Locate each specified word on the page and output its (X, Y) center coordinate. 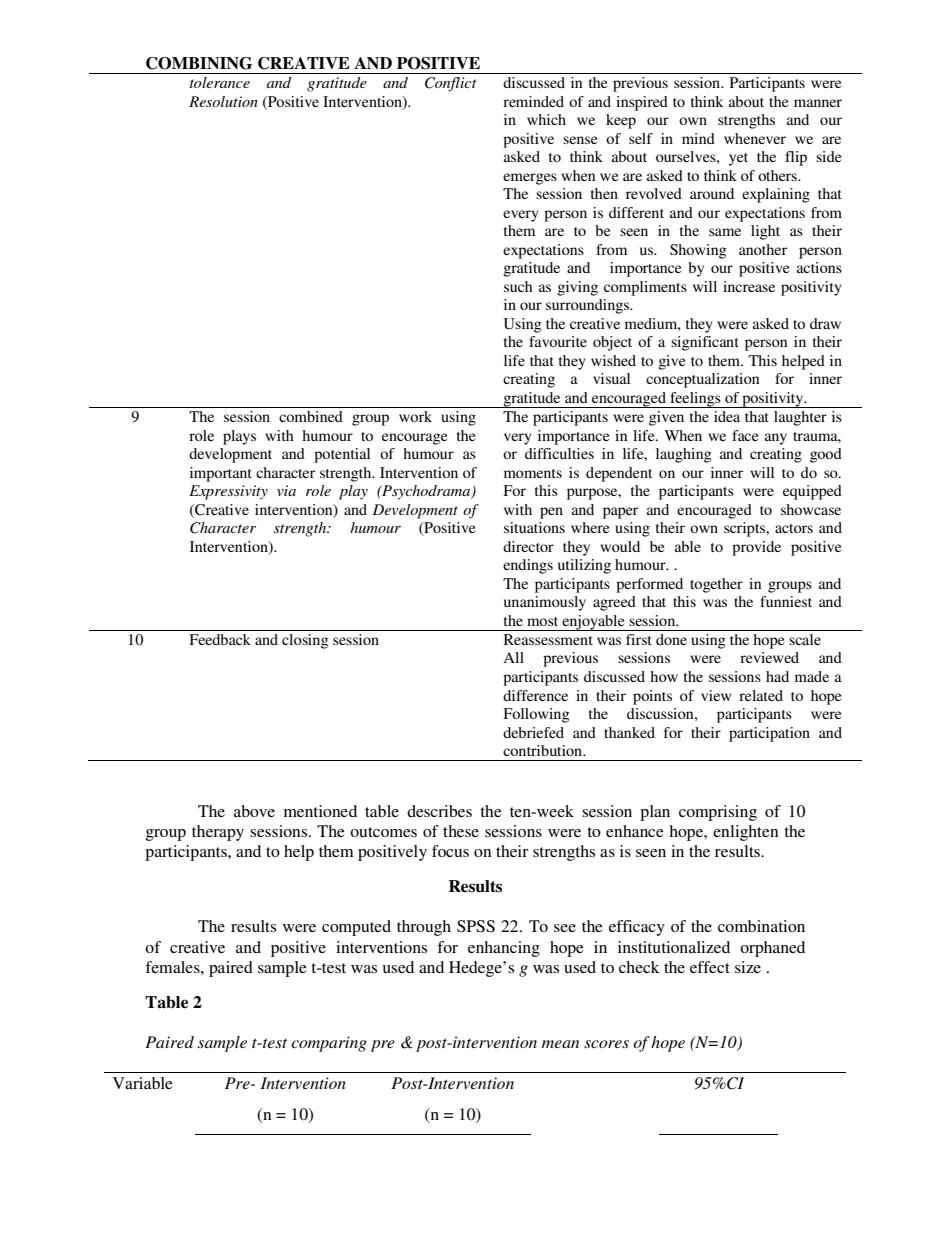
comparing (329, 1044)
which (546, 119)
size (748, 967)
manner (818, 103)
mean (560, 1044)
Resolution (223, 101)
